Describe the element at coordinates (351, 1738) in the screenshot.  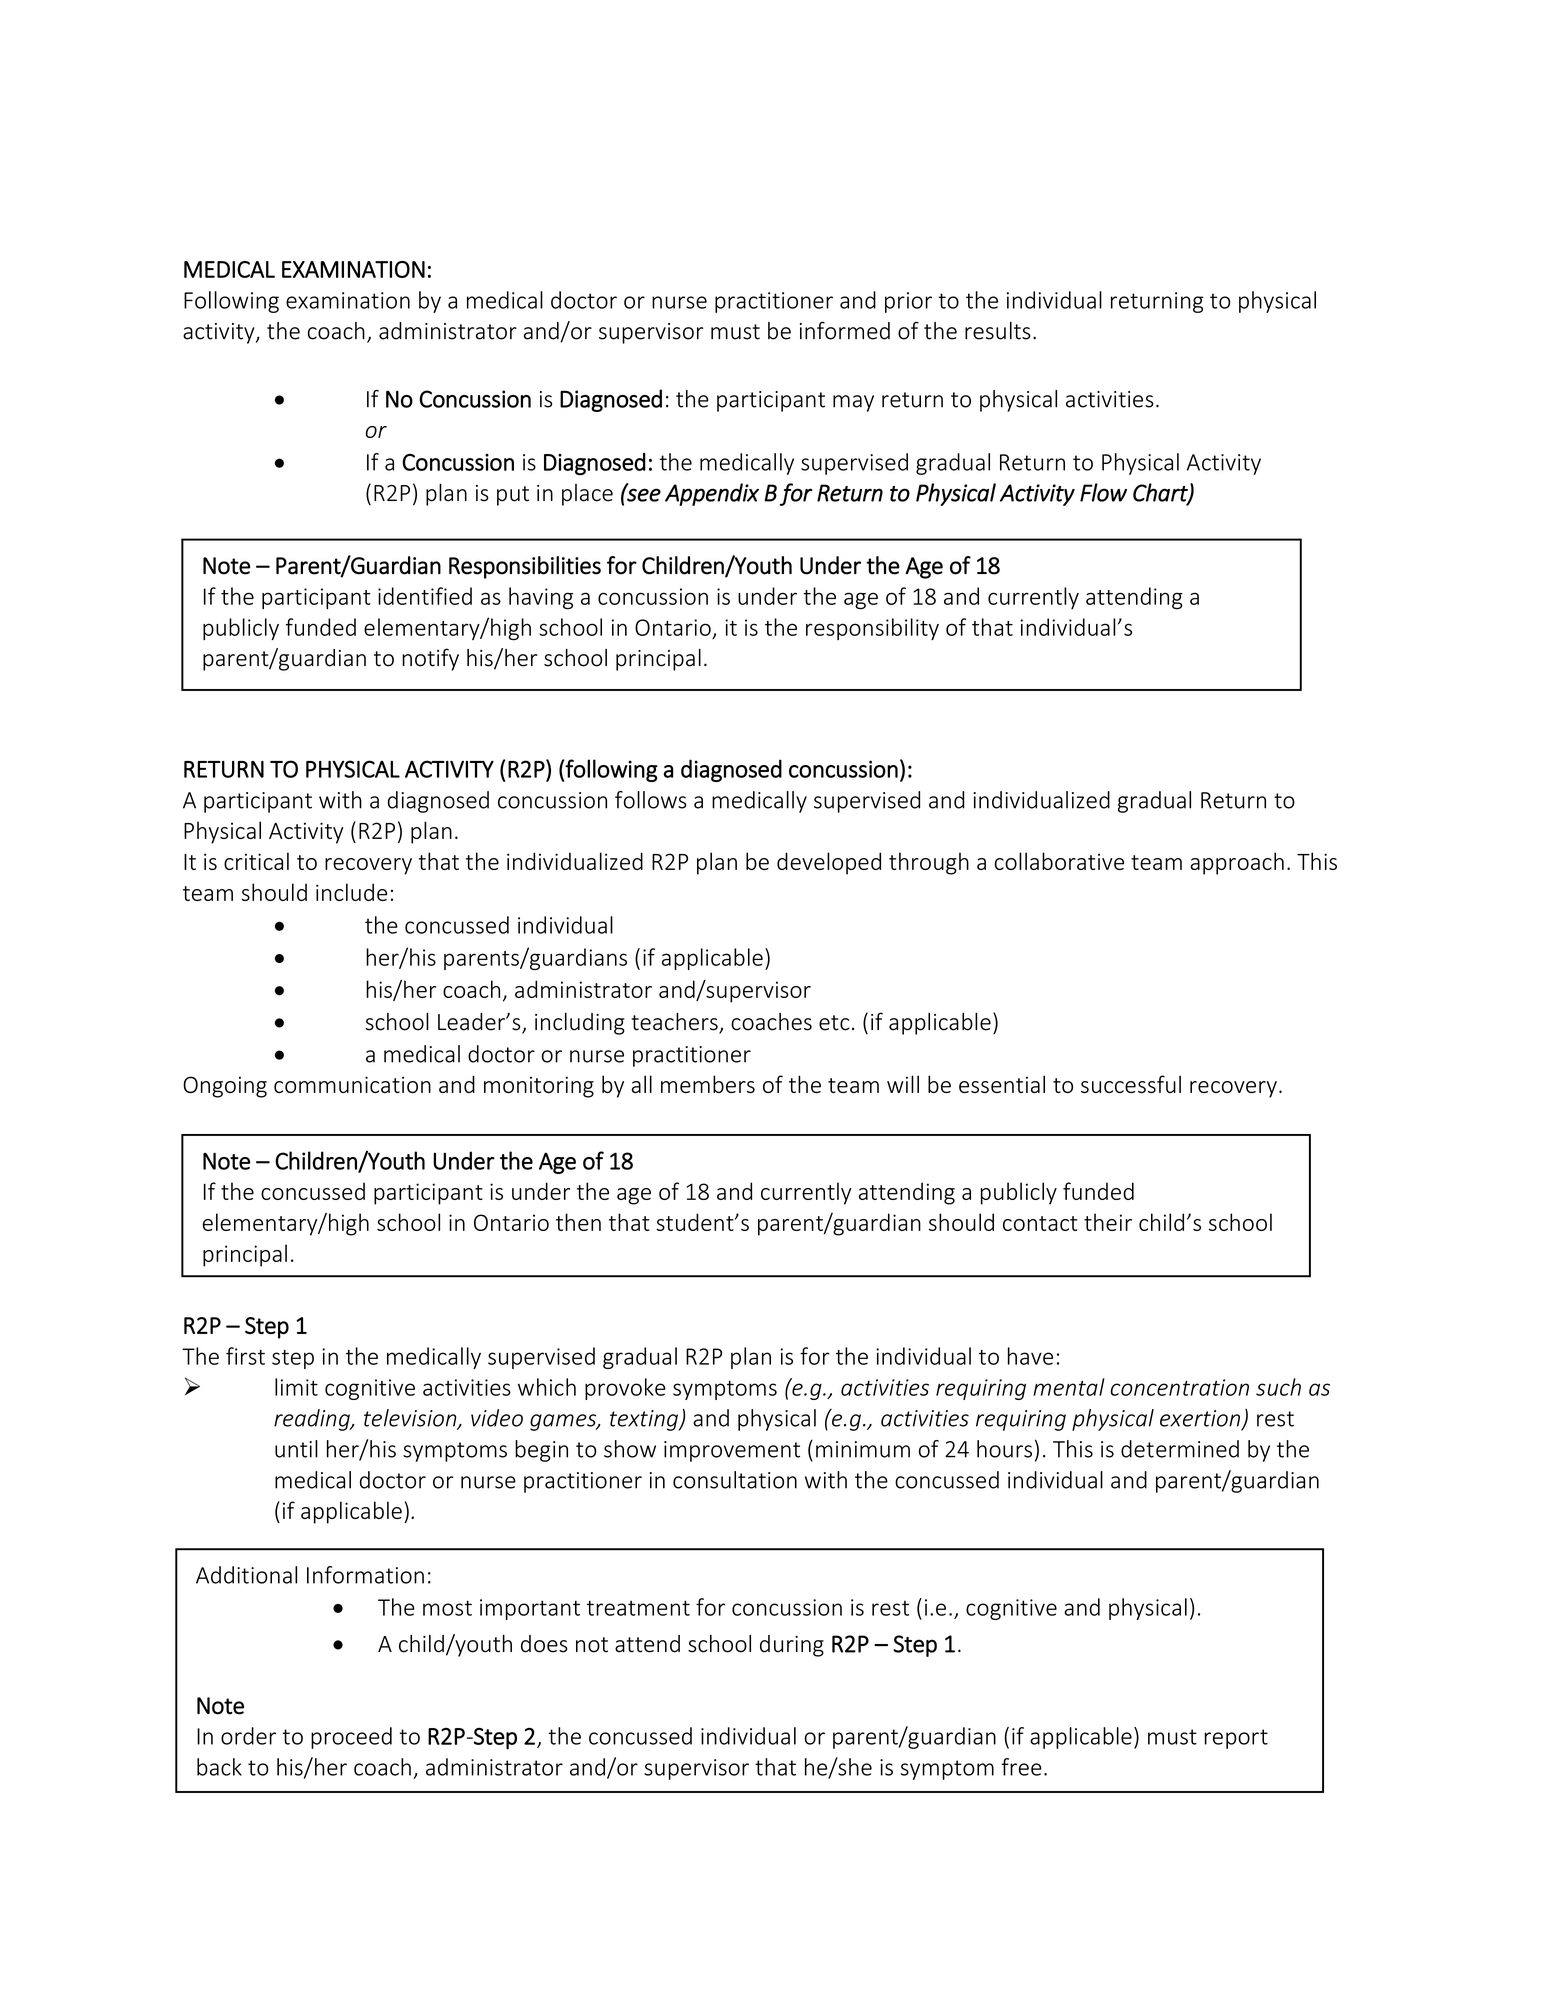
I see `proceed` at that location.
